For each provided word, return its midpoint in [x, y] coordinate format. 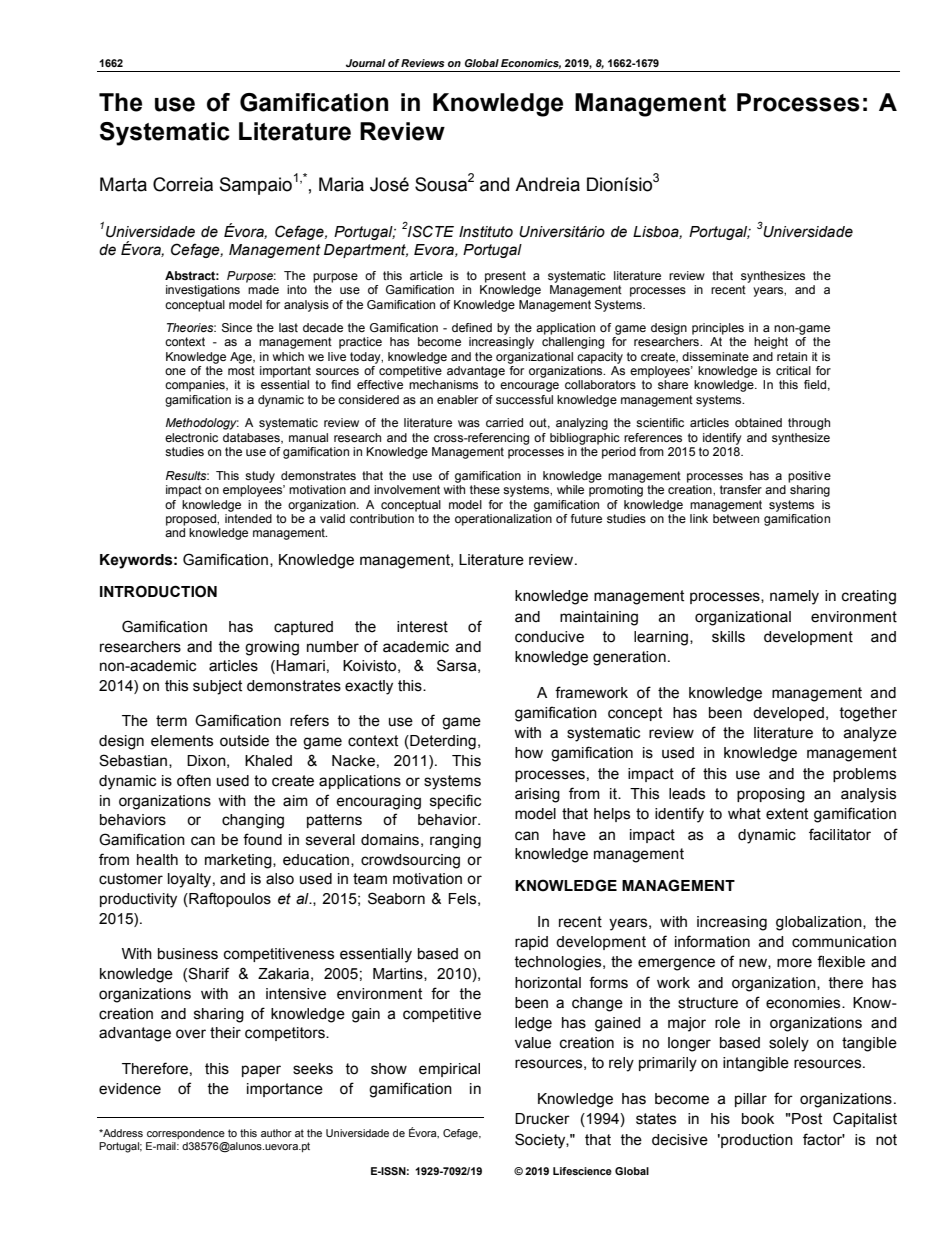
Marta [123, 184]
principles [718, 329]
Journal [366, 63]
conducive [549, 637]
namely [794, 597]
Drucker [542, 1119]
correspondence [186, 1134]
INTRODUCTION [158, 591]
